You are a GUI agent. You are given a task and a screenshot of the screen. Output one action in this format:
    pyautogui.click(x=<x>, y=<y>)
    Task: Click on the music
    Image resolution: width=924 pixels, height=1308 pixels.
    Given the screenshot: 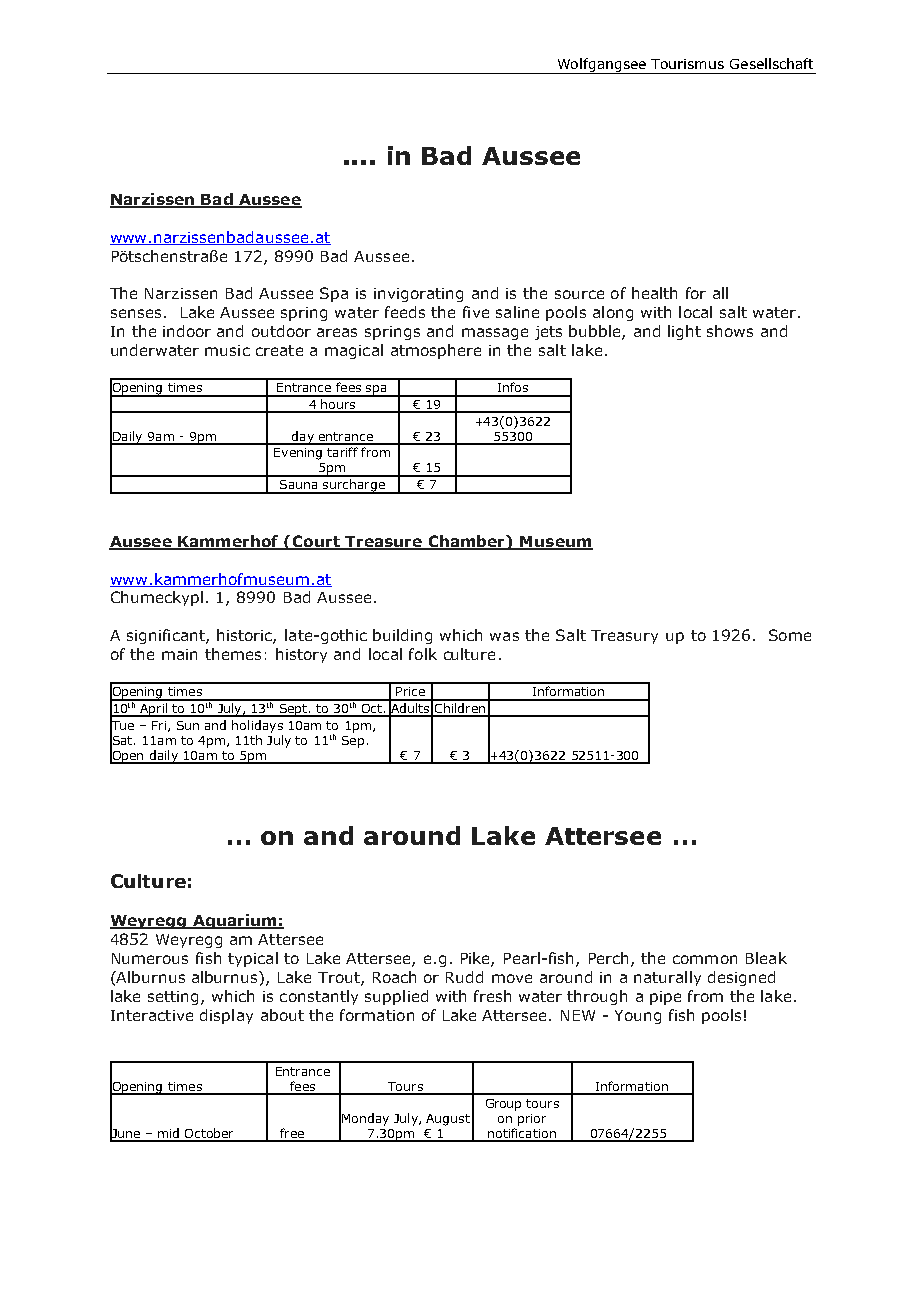 What is the action you would take?
    pyautogui.click(x=227, y=350)
